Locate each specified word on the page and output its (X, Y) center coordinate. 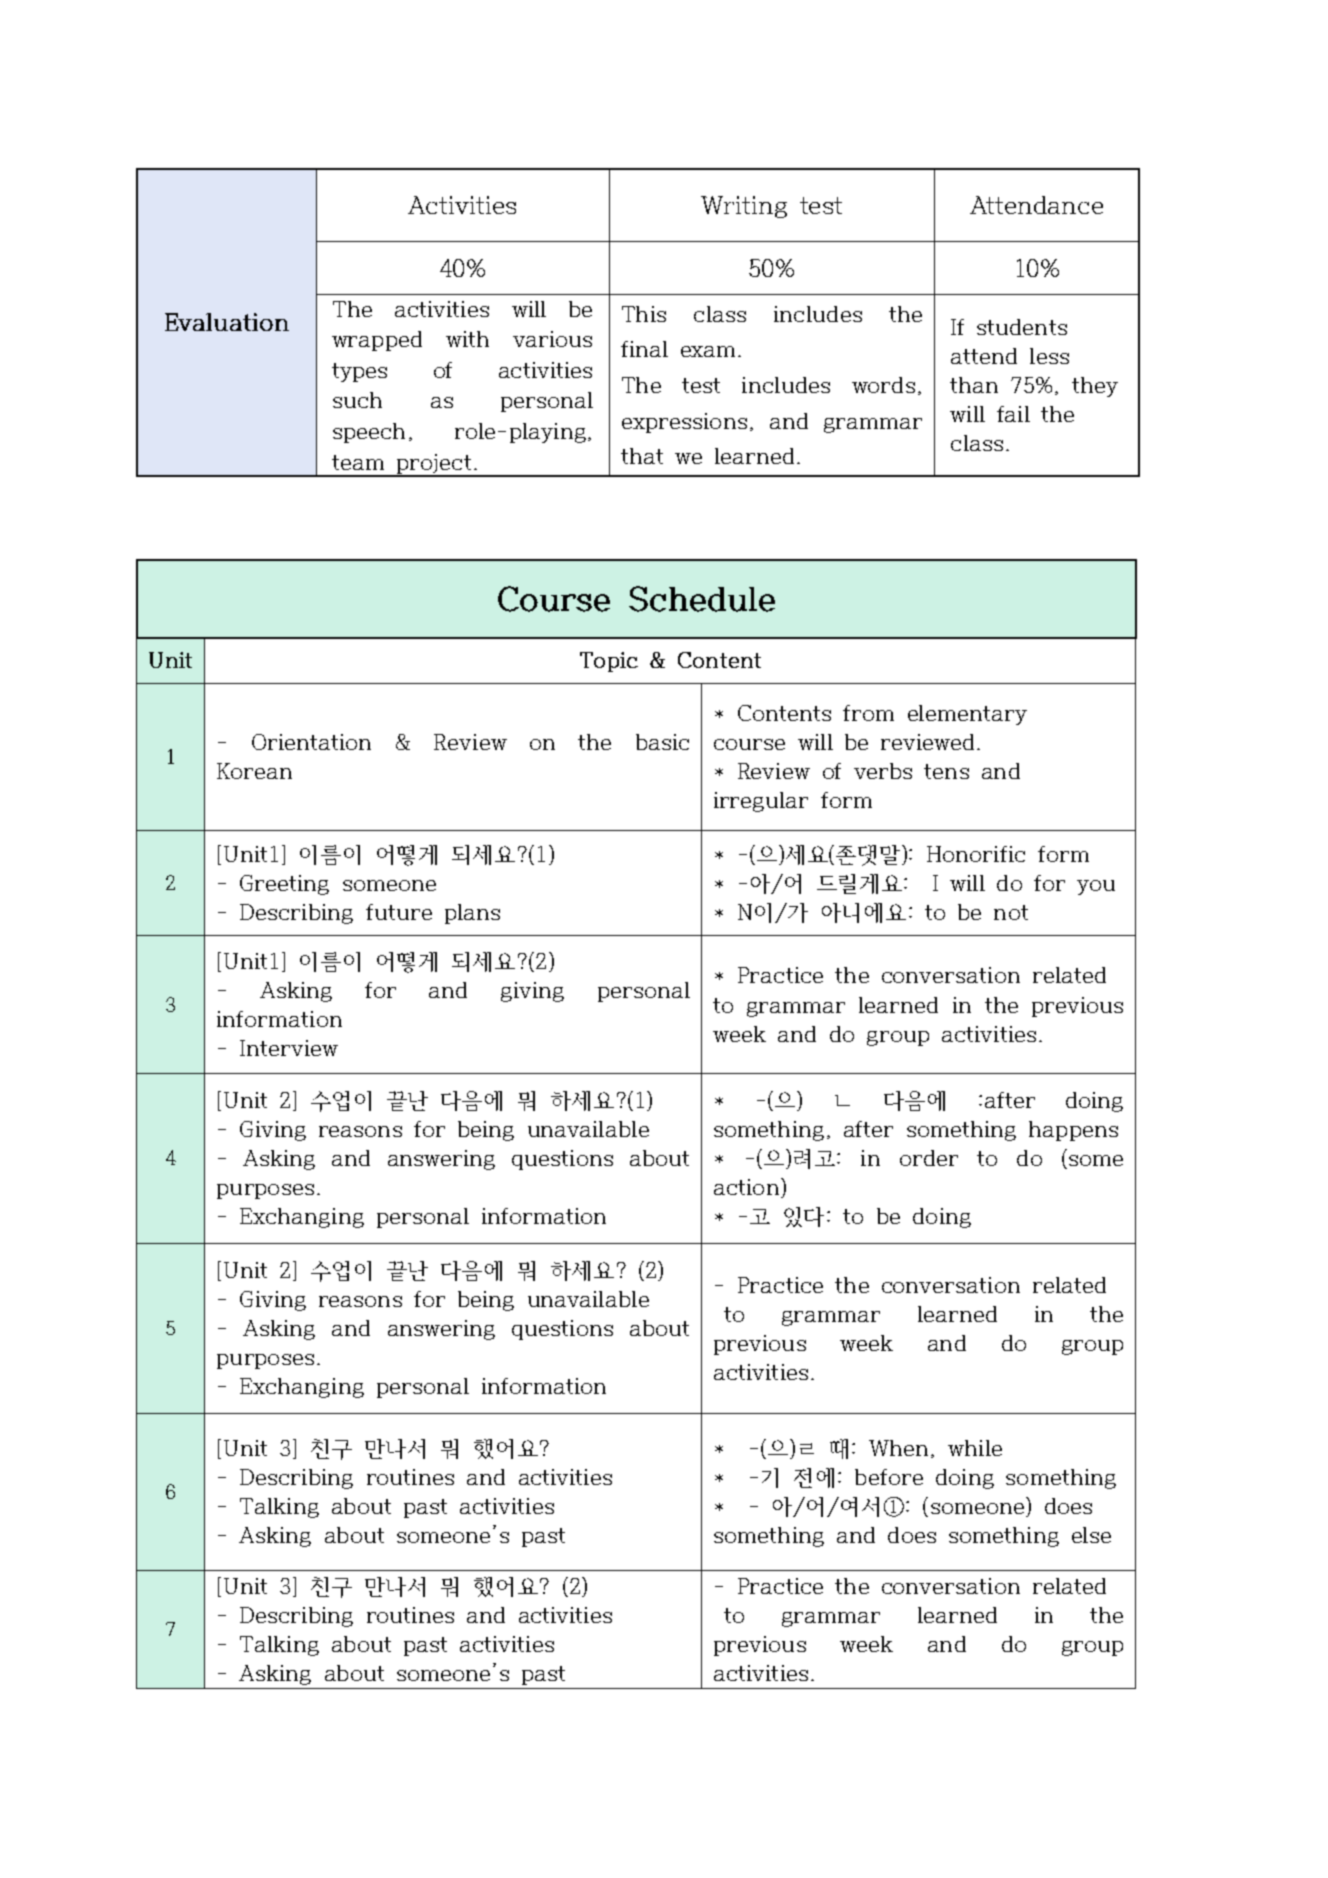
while (975, 1448)
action (746, 1187)
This (644, 314)
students (1022, 327)
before (889, 1477)
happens (1073, 1131)
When (898, 1448)
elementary (967, 715)
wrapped (377, 341)
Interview (289, 1048)
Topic (609, 662)
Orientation (311, 742)
